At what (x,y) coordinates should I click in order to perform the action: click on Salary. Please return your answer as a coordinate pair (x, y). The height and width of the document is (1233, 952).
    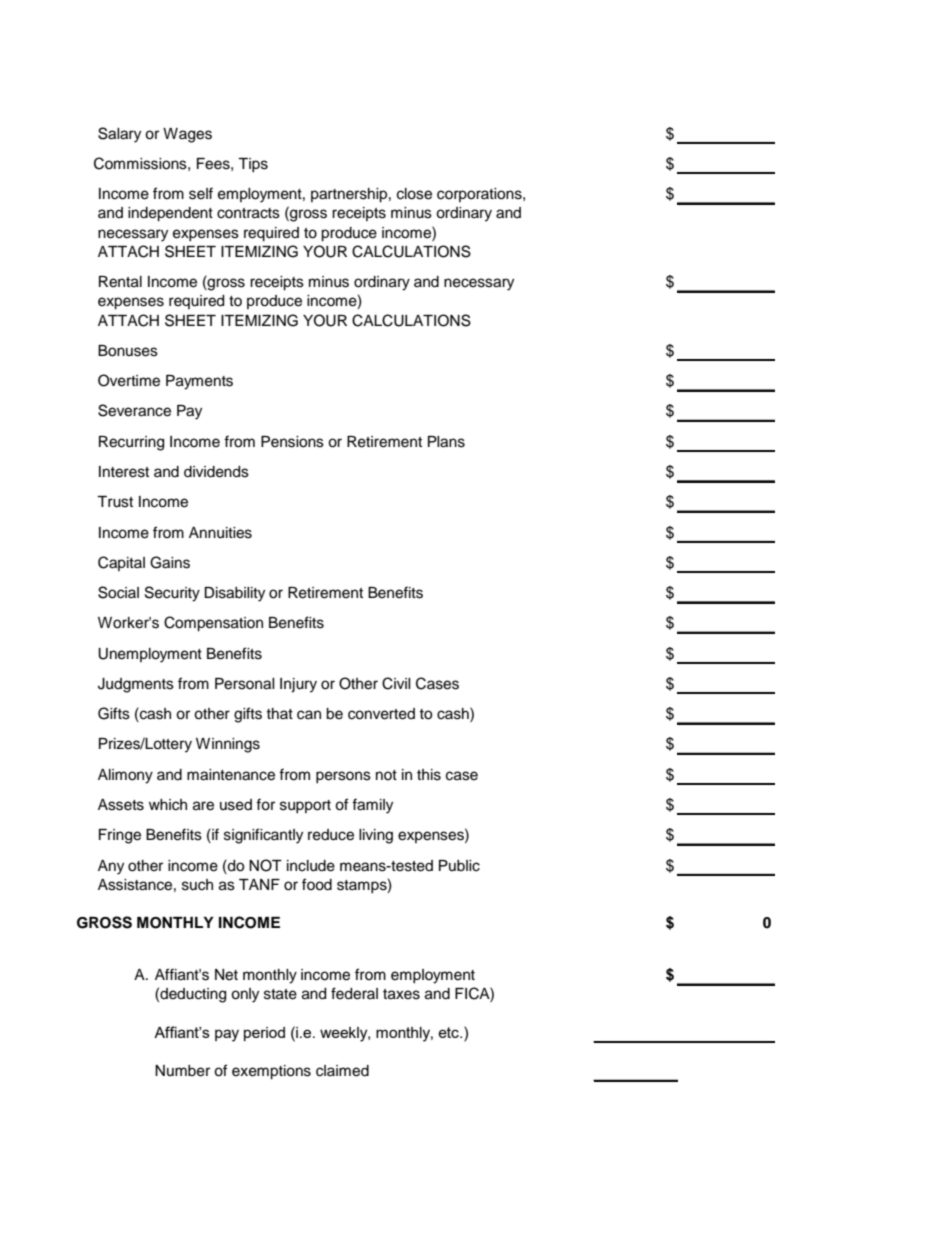
    Looking at the image, I should click on (119, 135).
